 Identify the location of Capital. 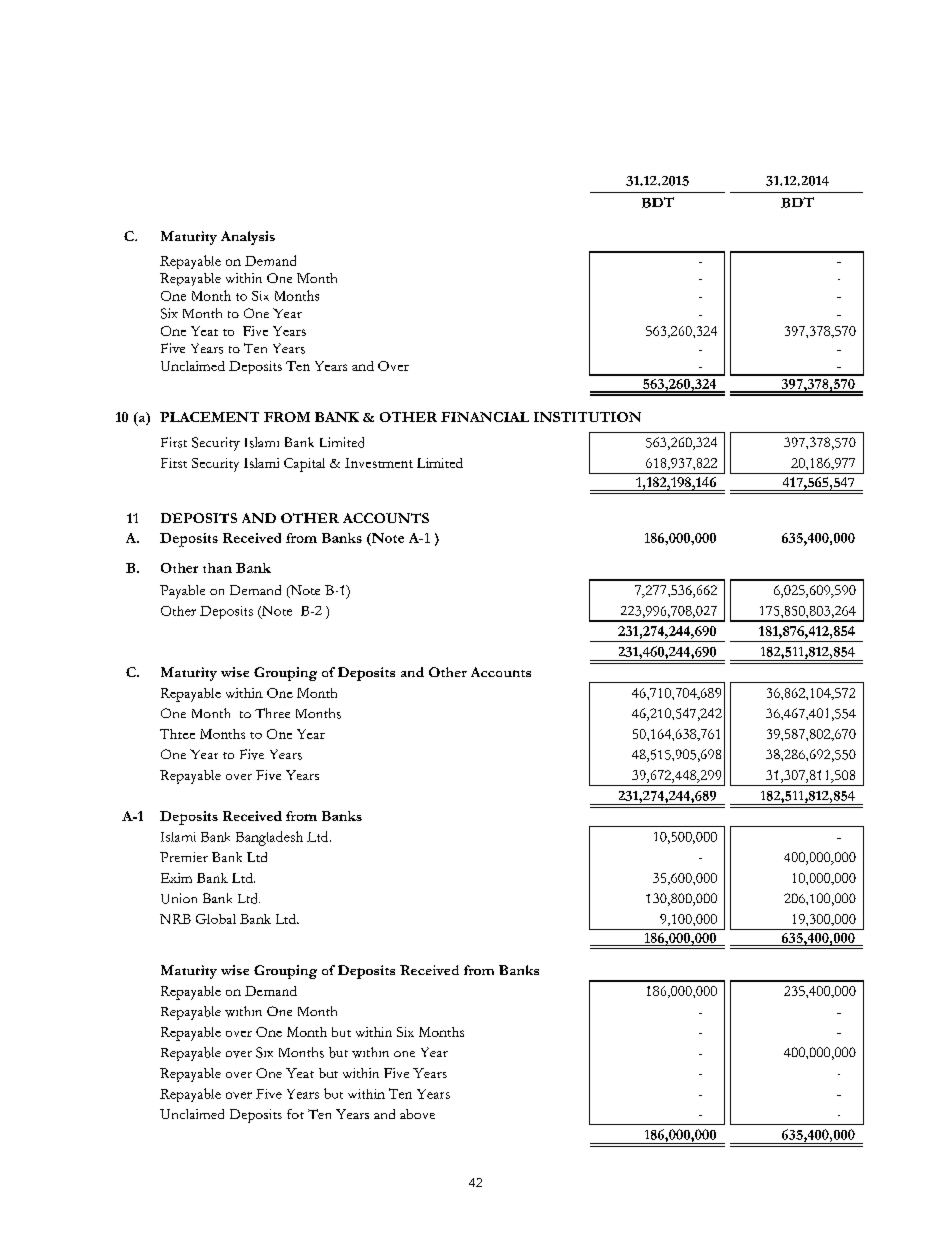
(304, 465).
